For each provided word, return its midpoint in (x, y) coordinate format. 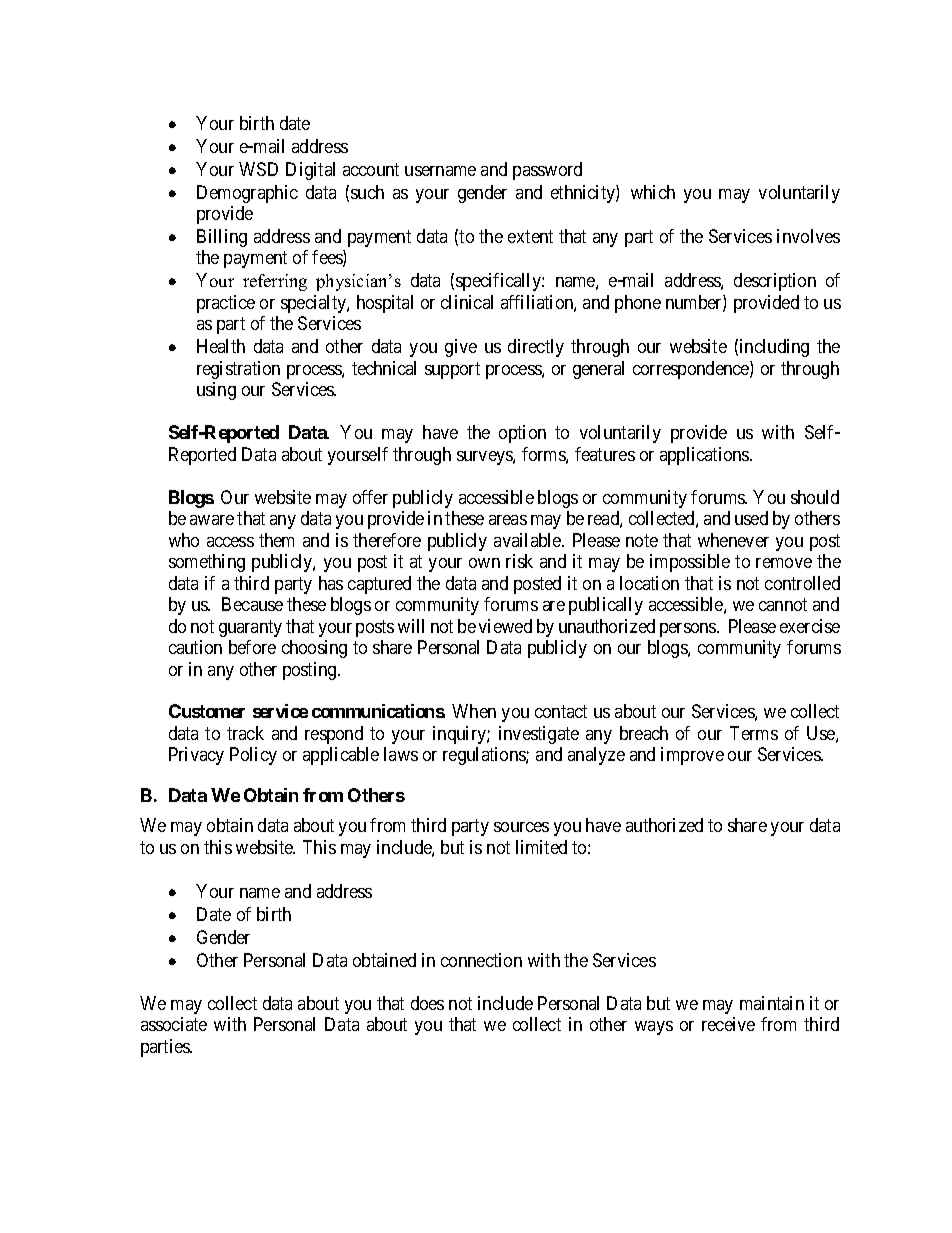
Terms (754, 733)
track (245, 733)
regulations (485, 756)
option (522, 434)
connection (481, 960)
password (547, 171)
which (653, 192)
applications (705, 456)
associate (174, 1024)
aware (212, 520)
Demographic (247, 194)
